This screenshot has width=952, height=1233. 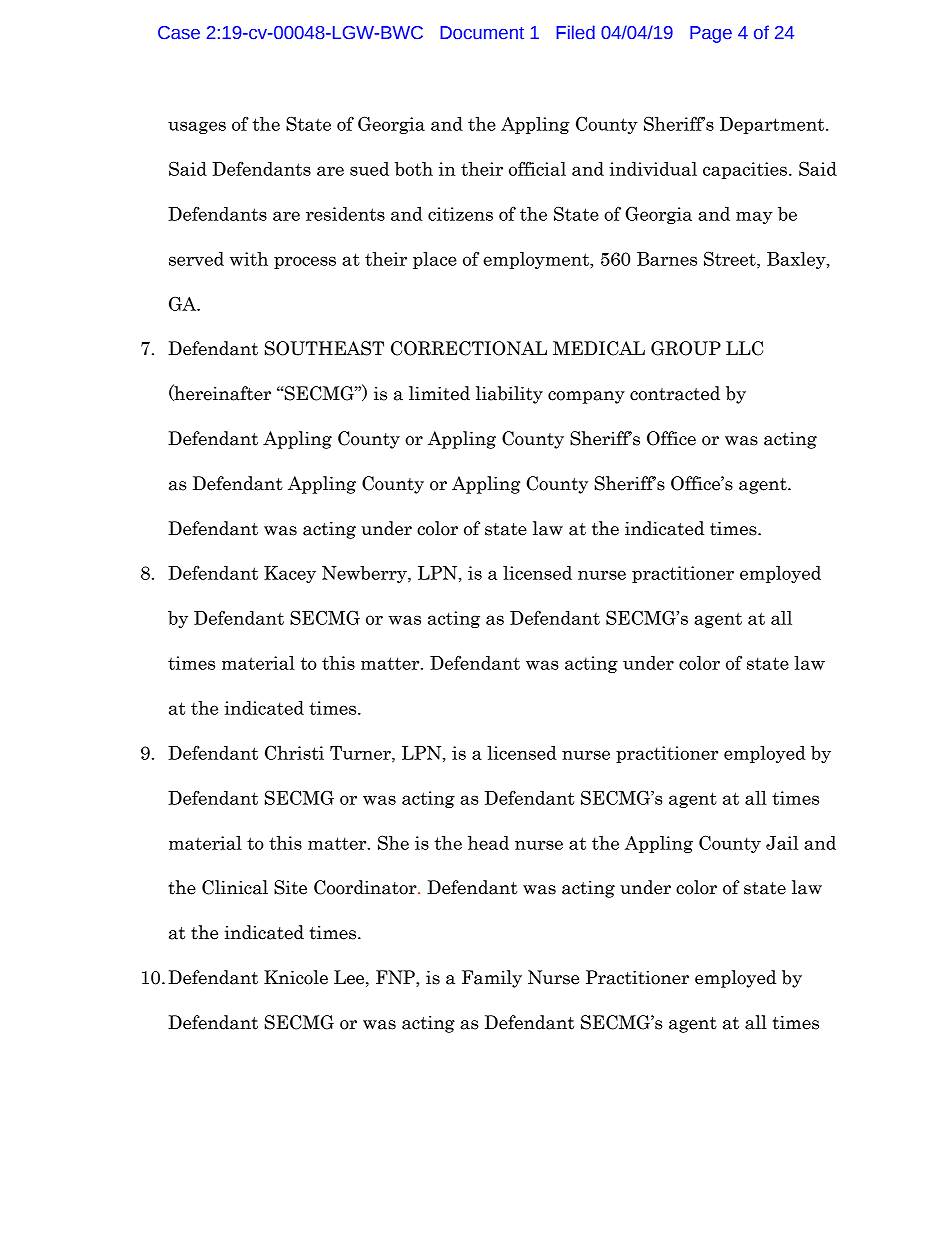 I want to click on Jail, so click(x=782, y=843).
